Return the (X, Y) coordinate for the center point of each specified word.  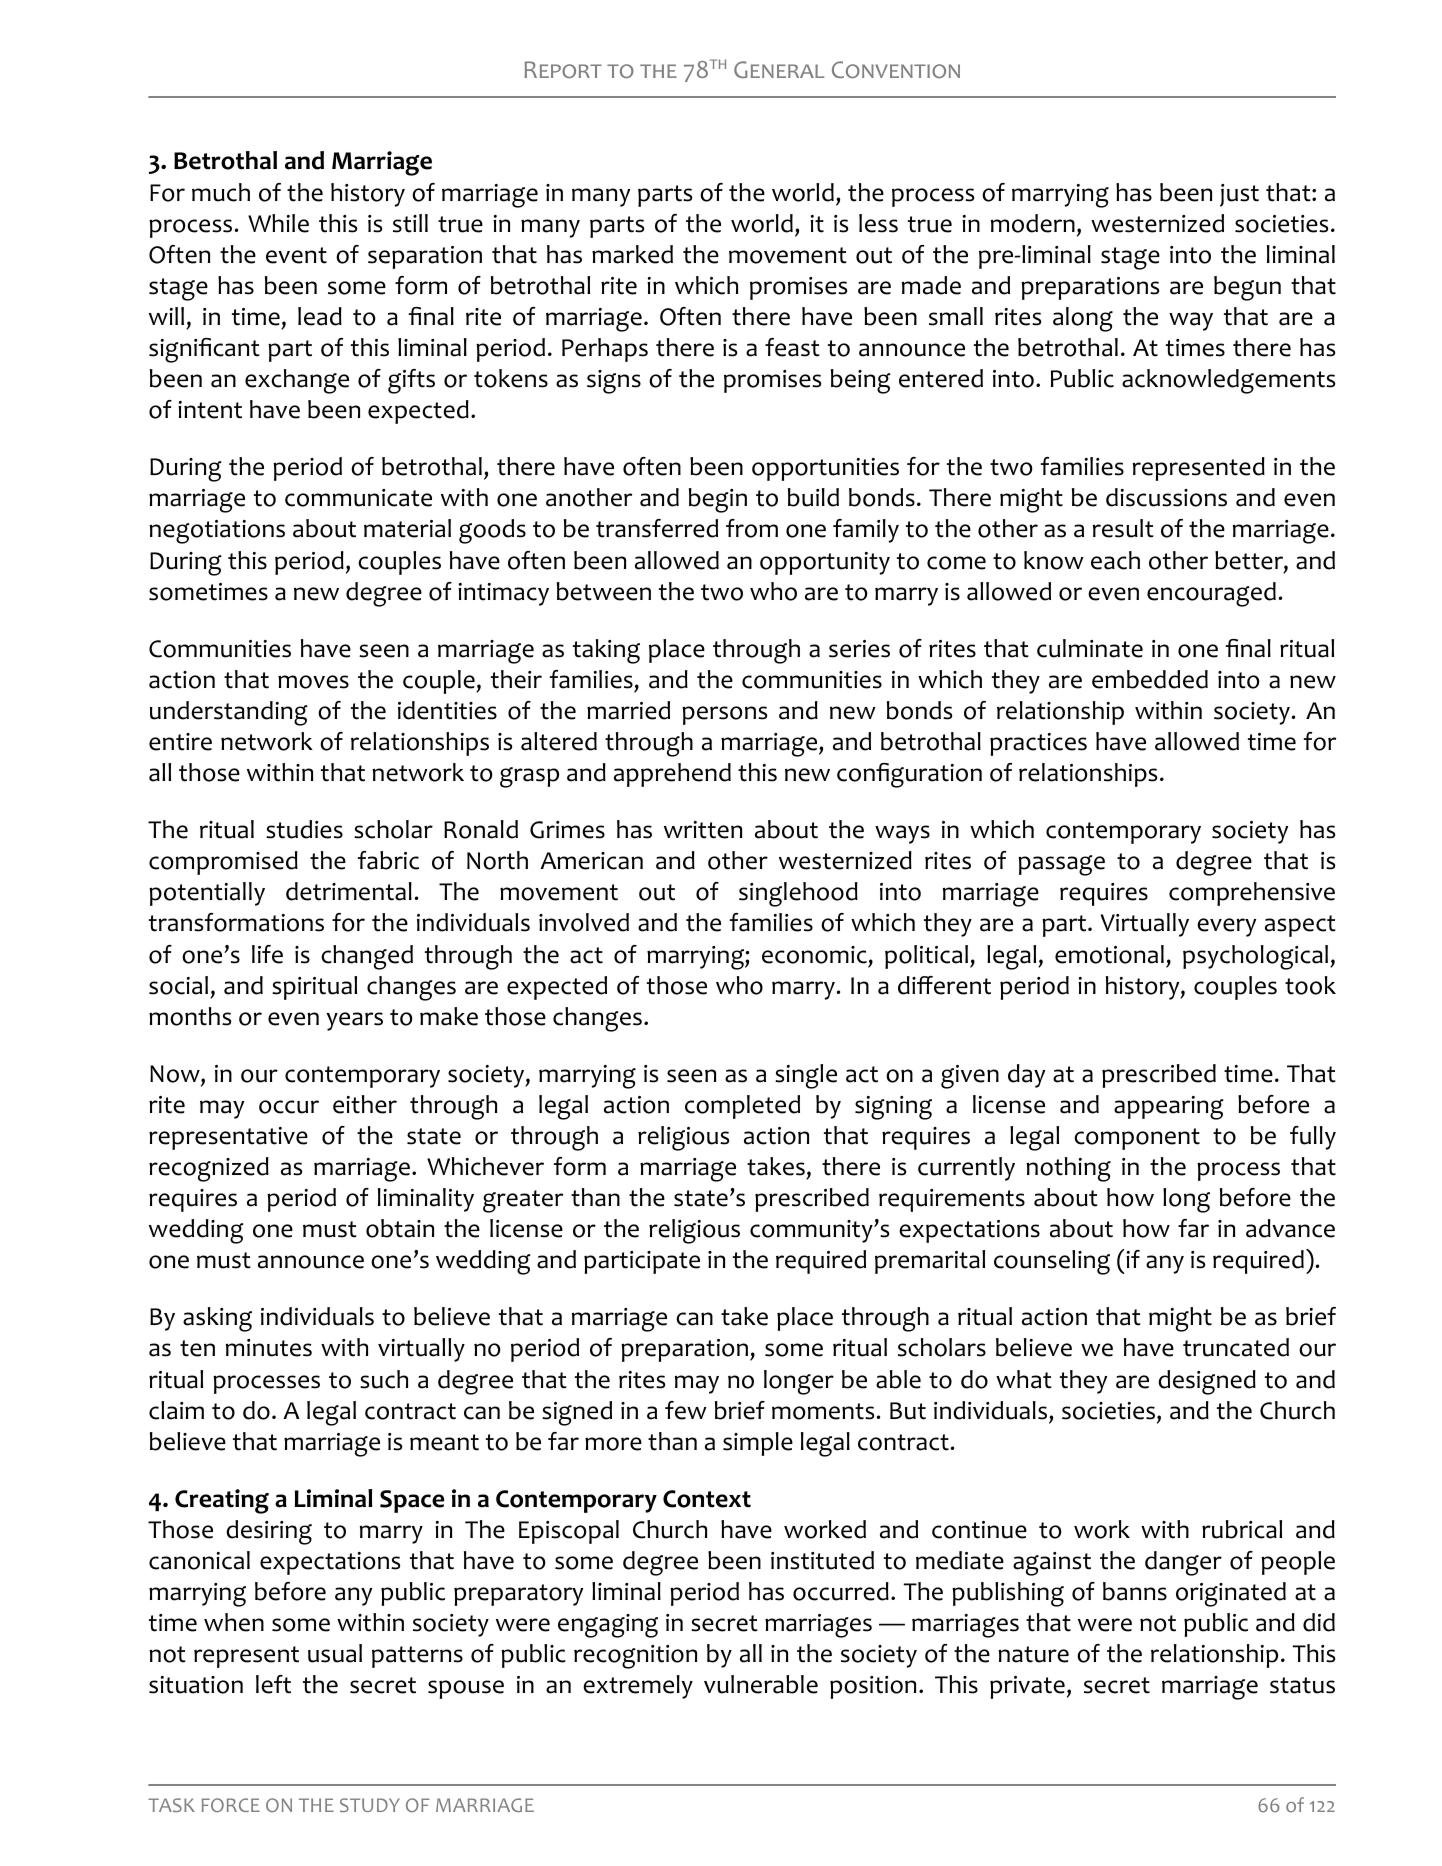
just (1239, 195)
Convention (896, 69)
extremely (638, 1687)
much (221, 192)
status (1302, 1685)
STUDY (370, 1805)
